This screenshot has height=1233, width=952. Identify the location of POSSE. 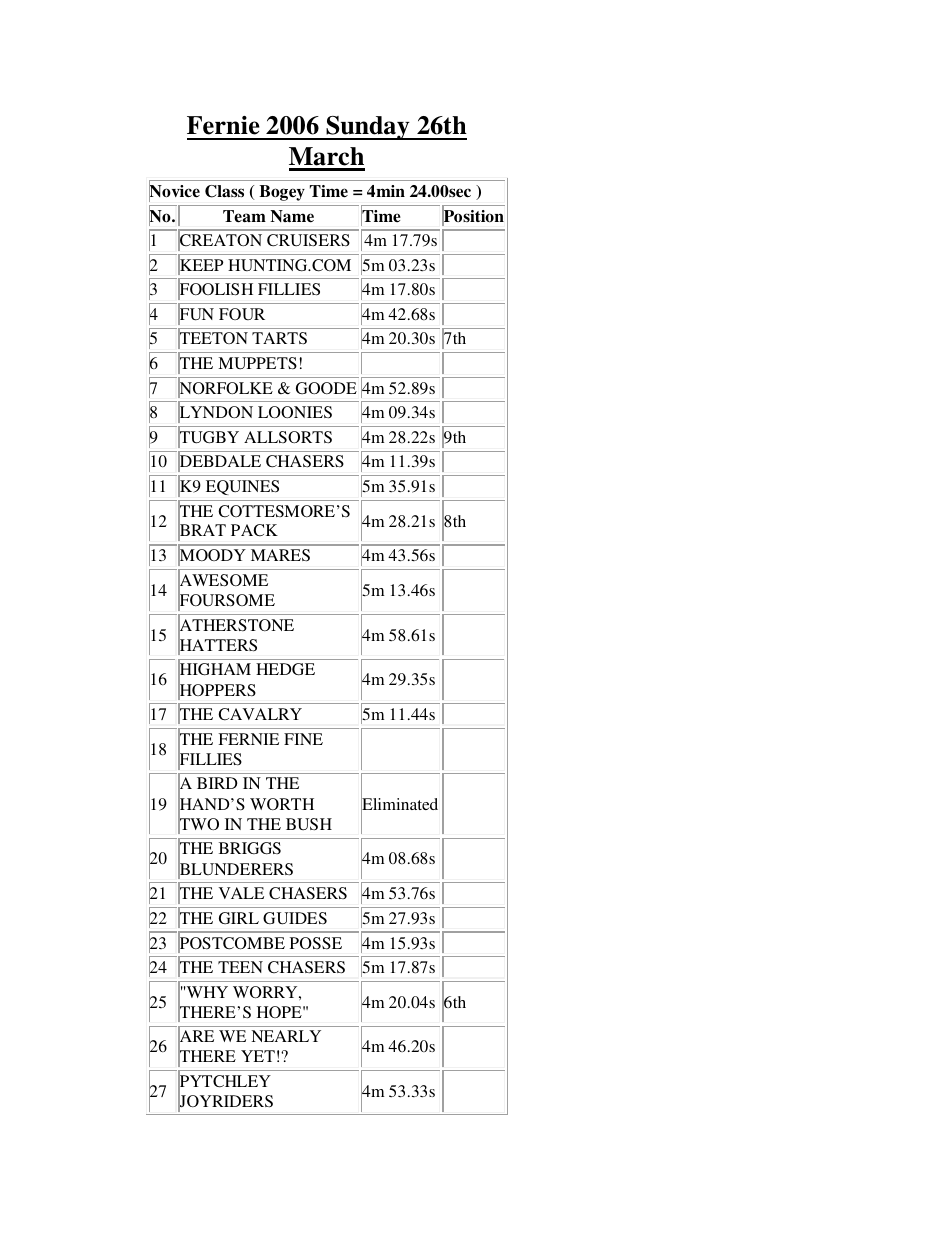
(316, 943).
